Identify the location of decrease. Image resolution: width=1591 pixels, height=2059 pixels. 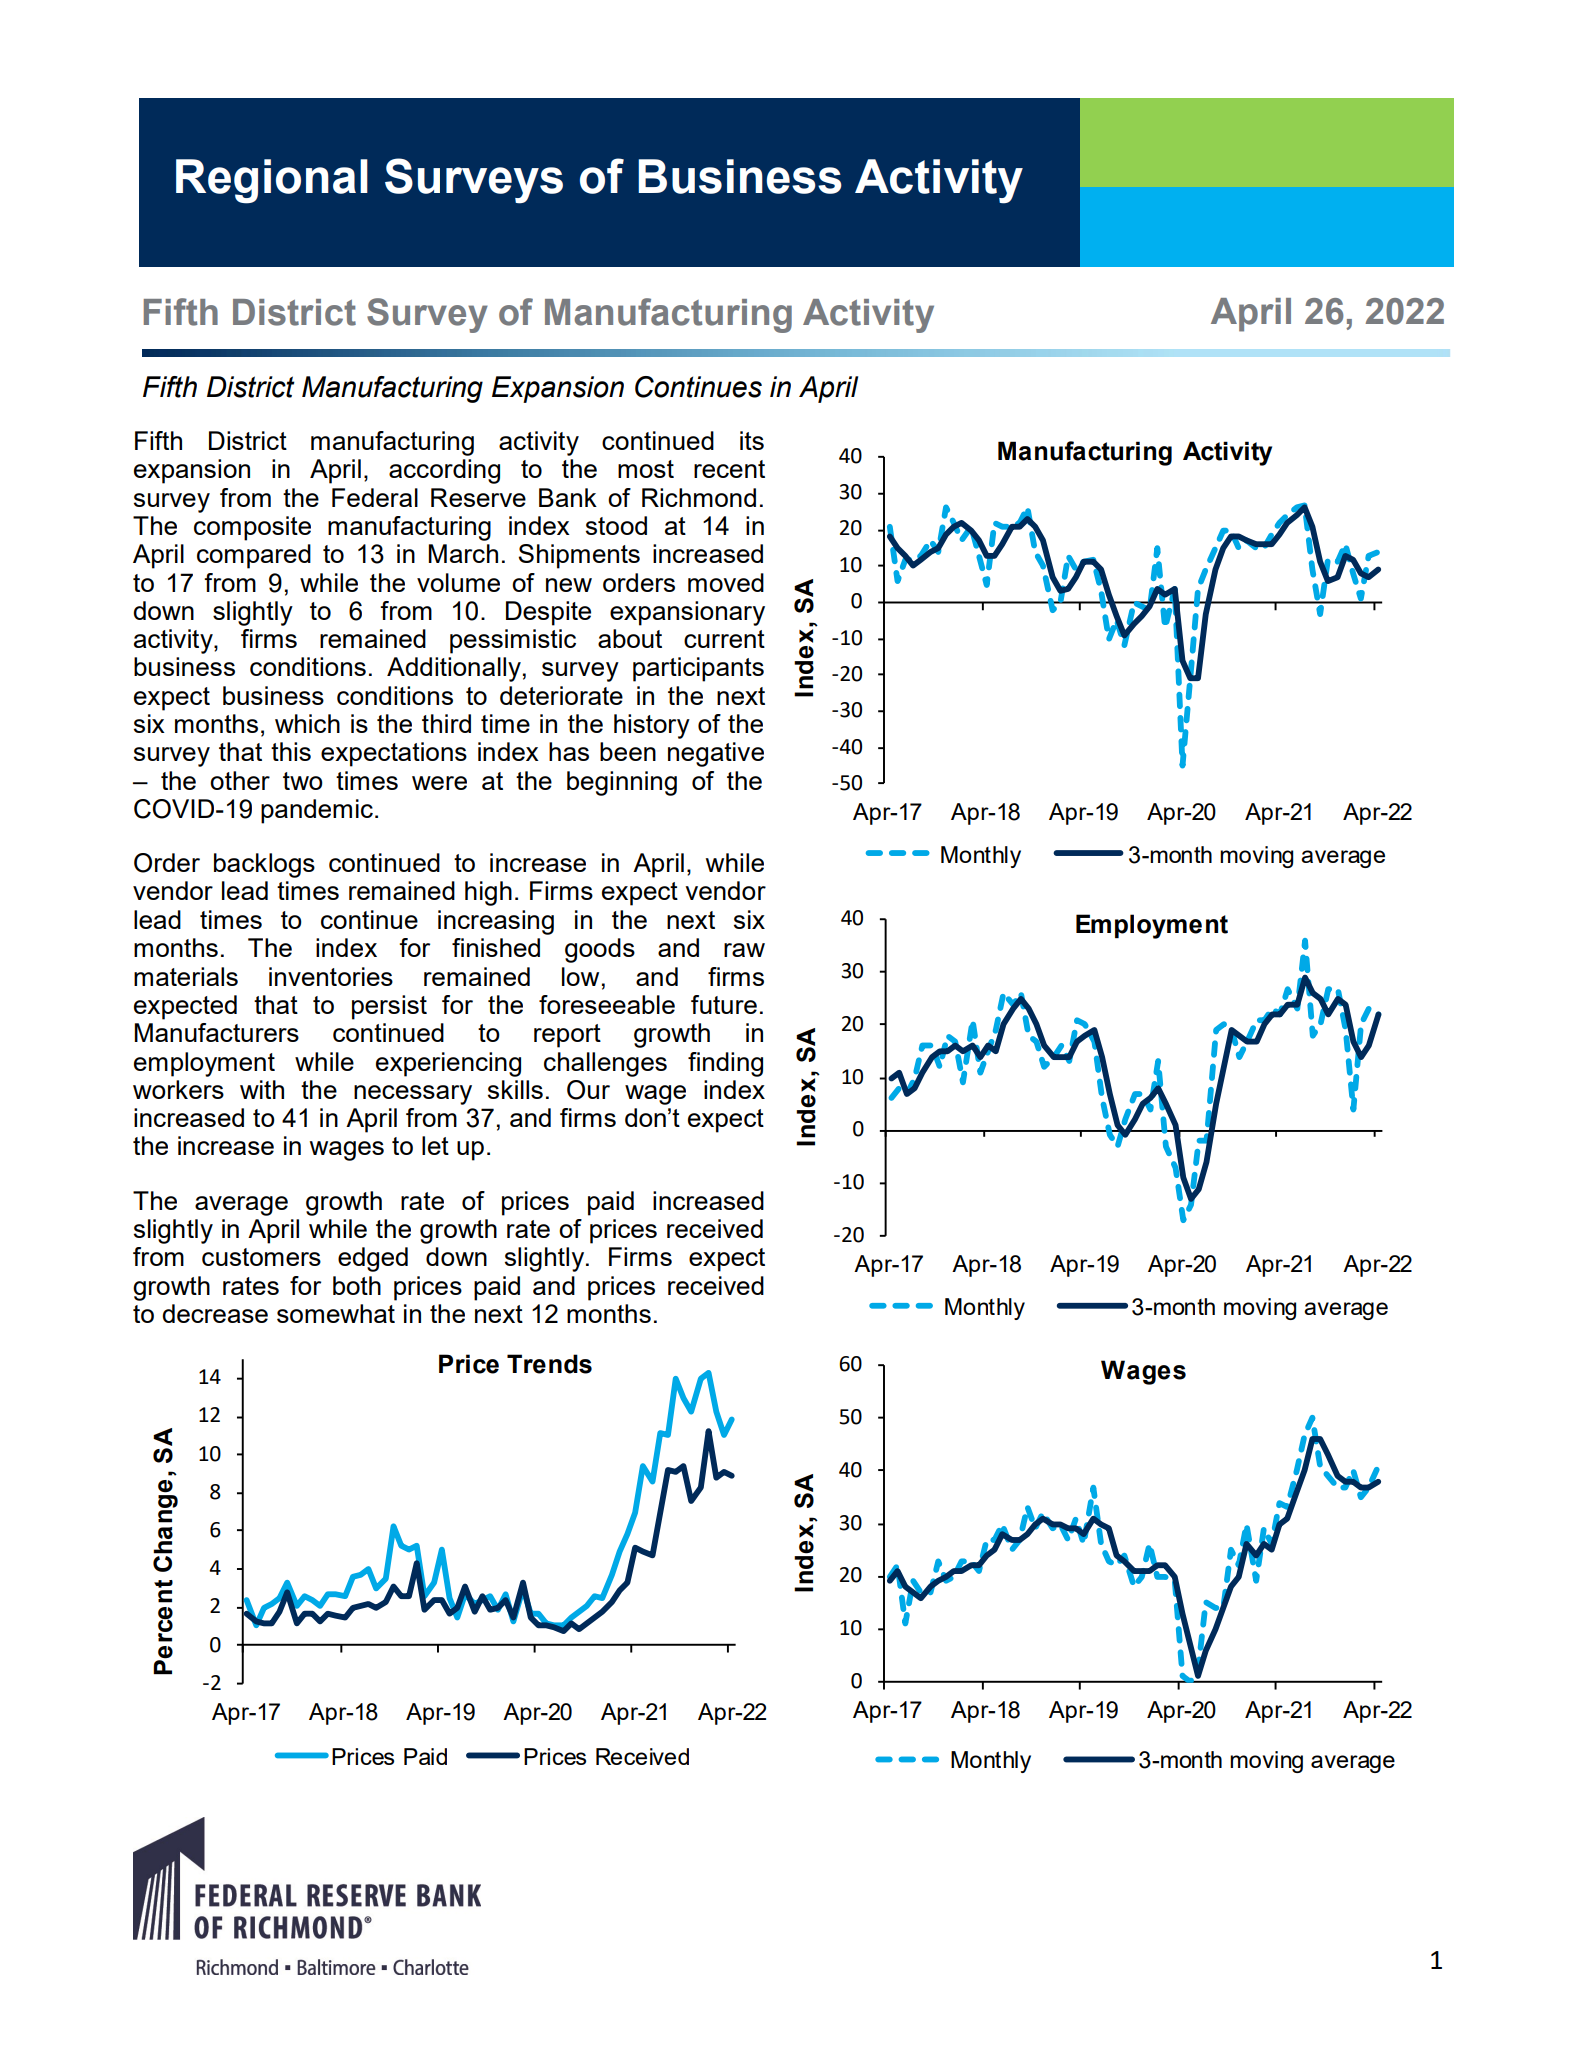
(215, 1313).
